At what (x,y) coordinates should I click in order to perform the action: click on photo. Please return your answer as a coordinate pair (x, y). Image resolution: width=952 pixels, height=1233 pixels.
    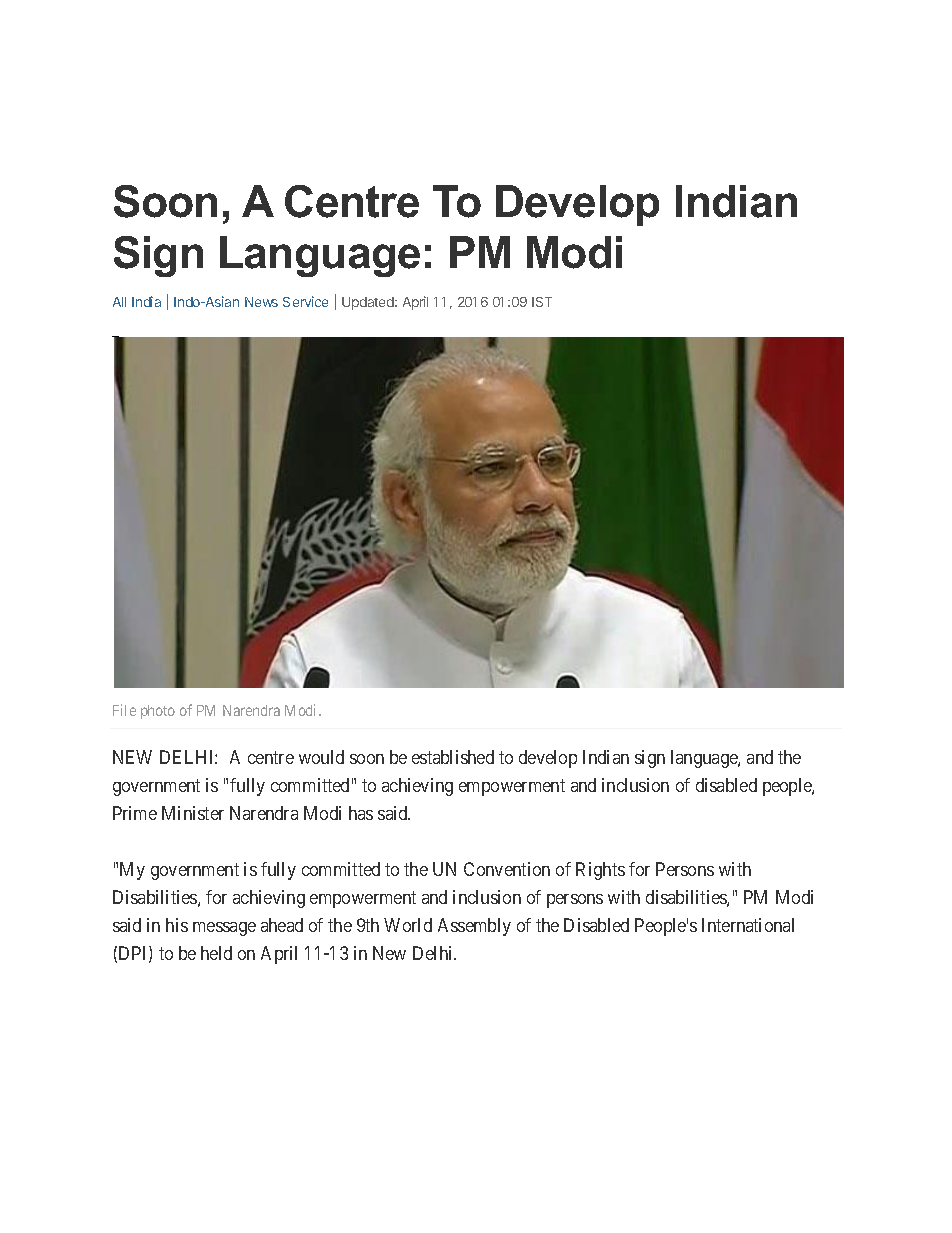
    Looking at the image, I should click on (158, 712).
